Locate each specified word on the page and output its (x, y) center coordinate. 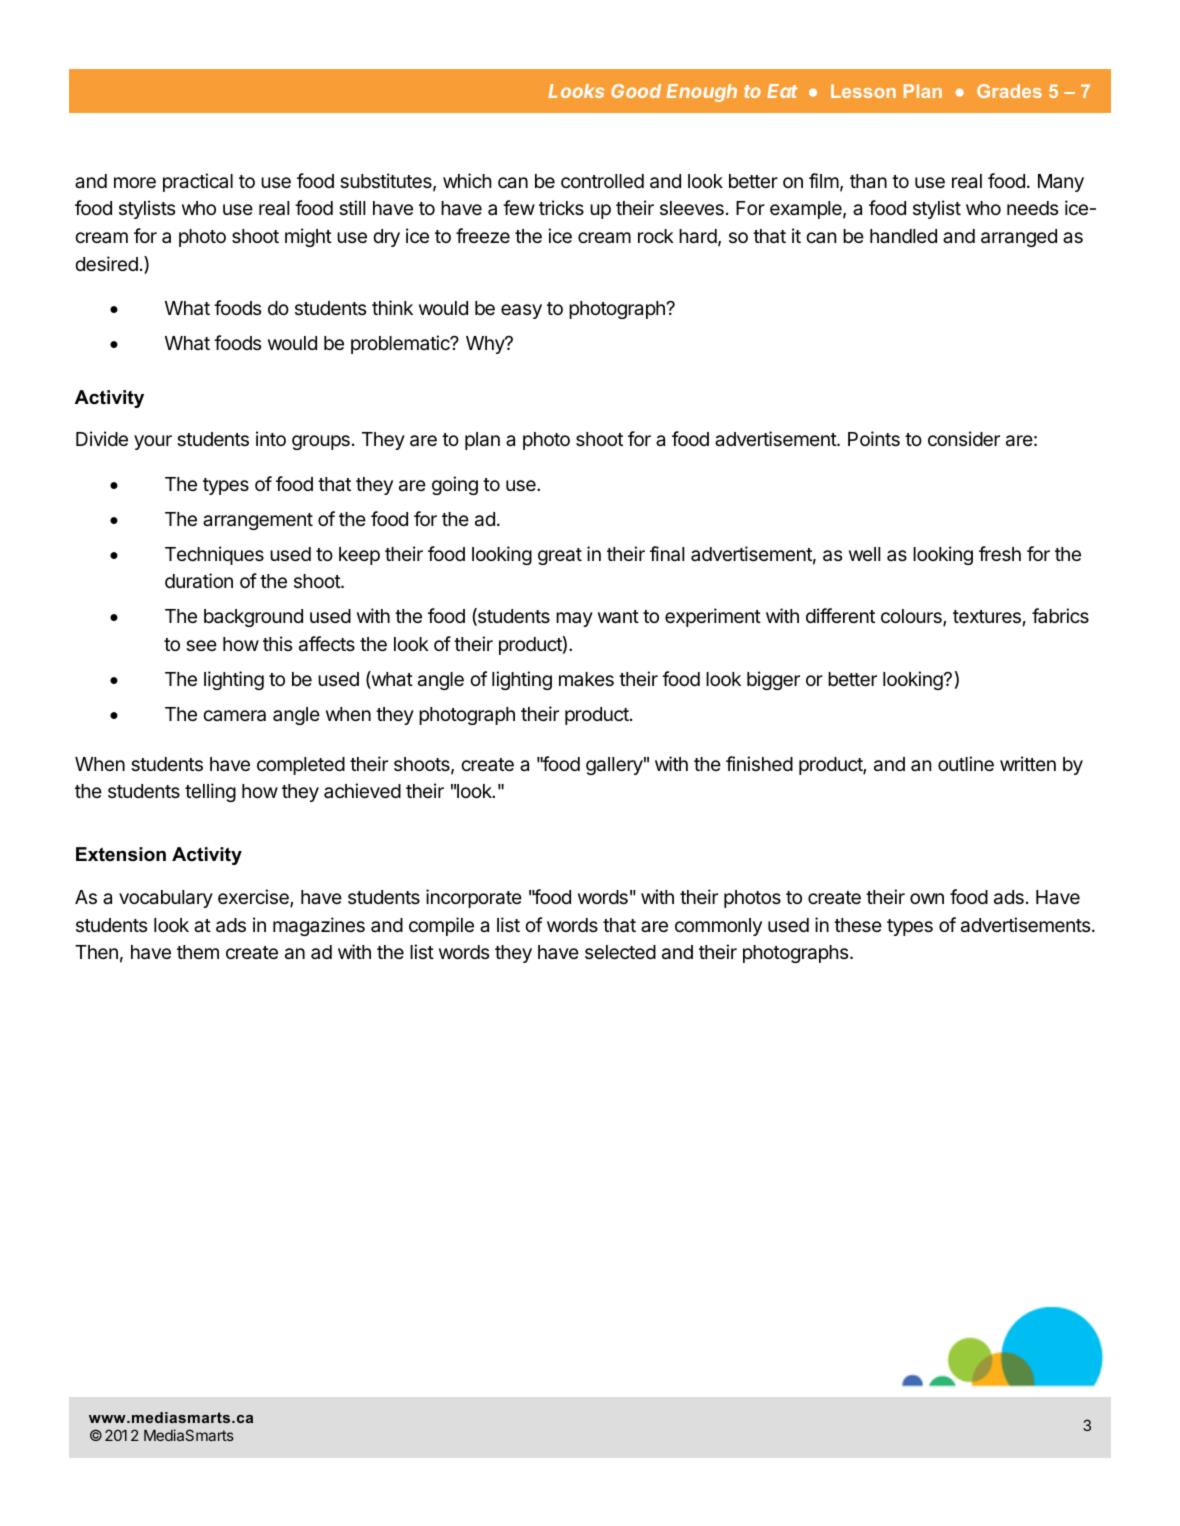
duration (199, 581)
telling (210, 792)
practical (198, 182)
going (455, 485)
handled (903, 236)
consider (964, 438)
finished (759, 763)
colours (912, 617)
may (574, 619)
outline (966, 763)
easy (521, 311)
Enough (701, 93)
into (271, 438)
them (198, 952)
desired (106, 263)
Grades (1009, 91)
